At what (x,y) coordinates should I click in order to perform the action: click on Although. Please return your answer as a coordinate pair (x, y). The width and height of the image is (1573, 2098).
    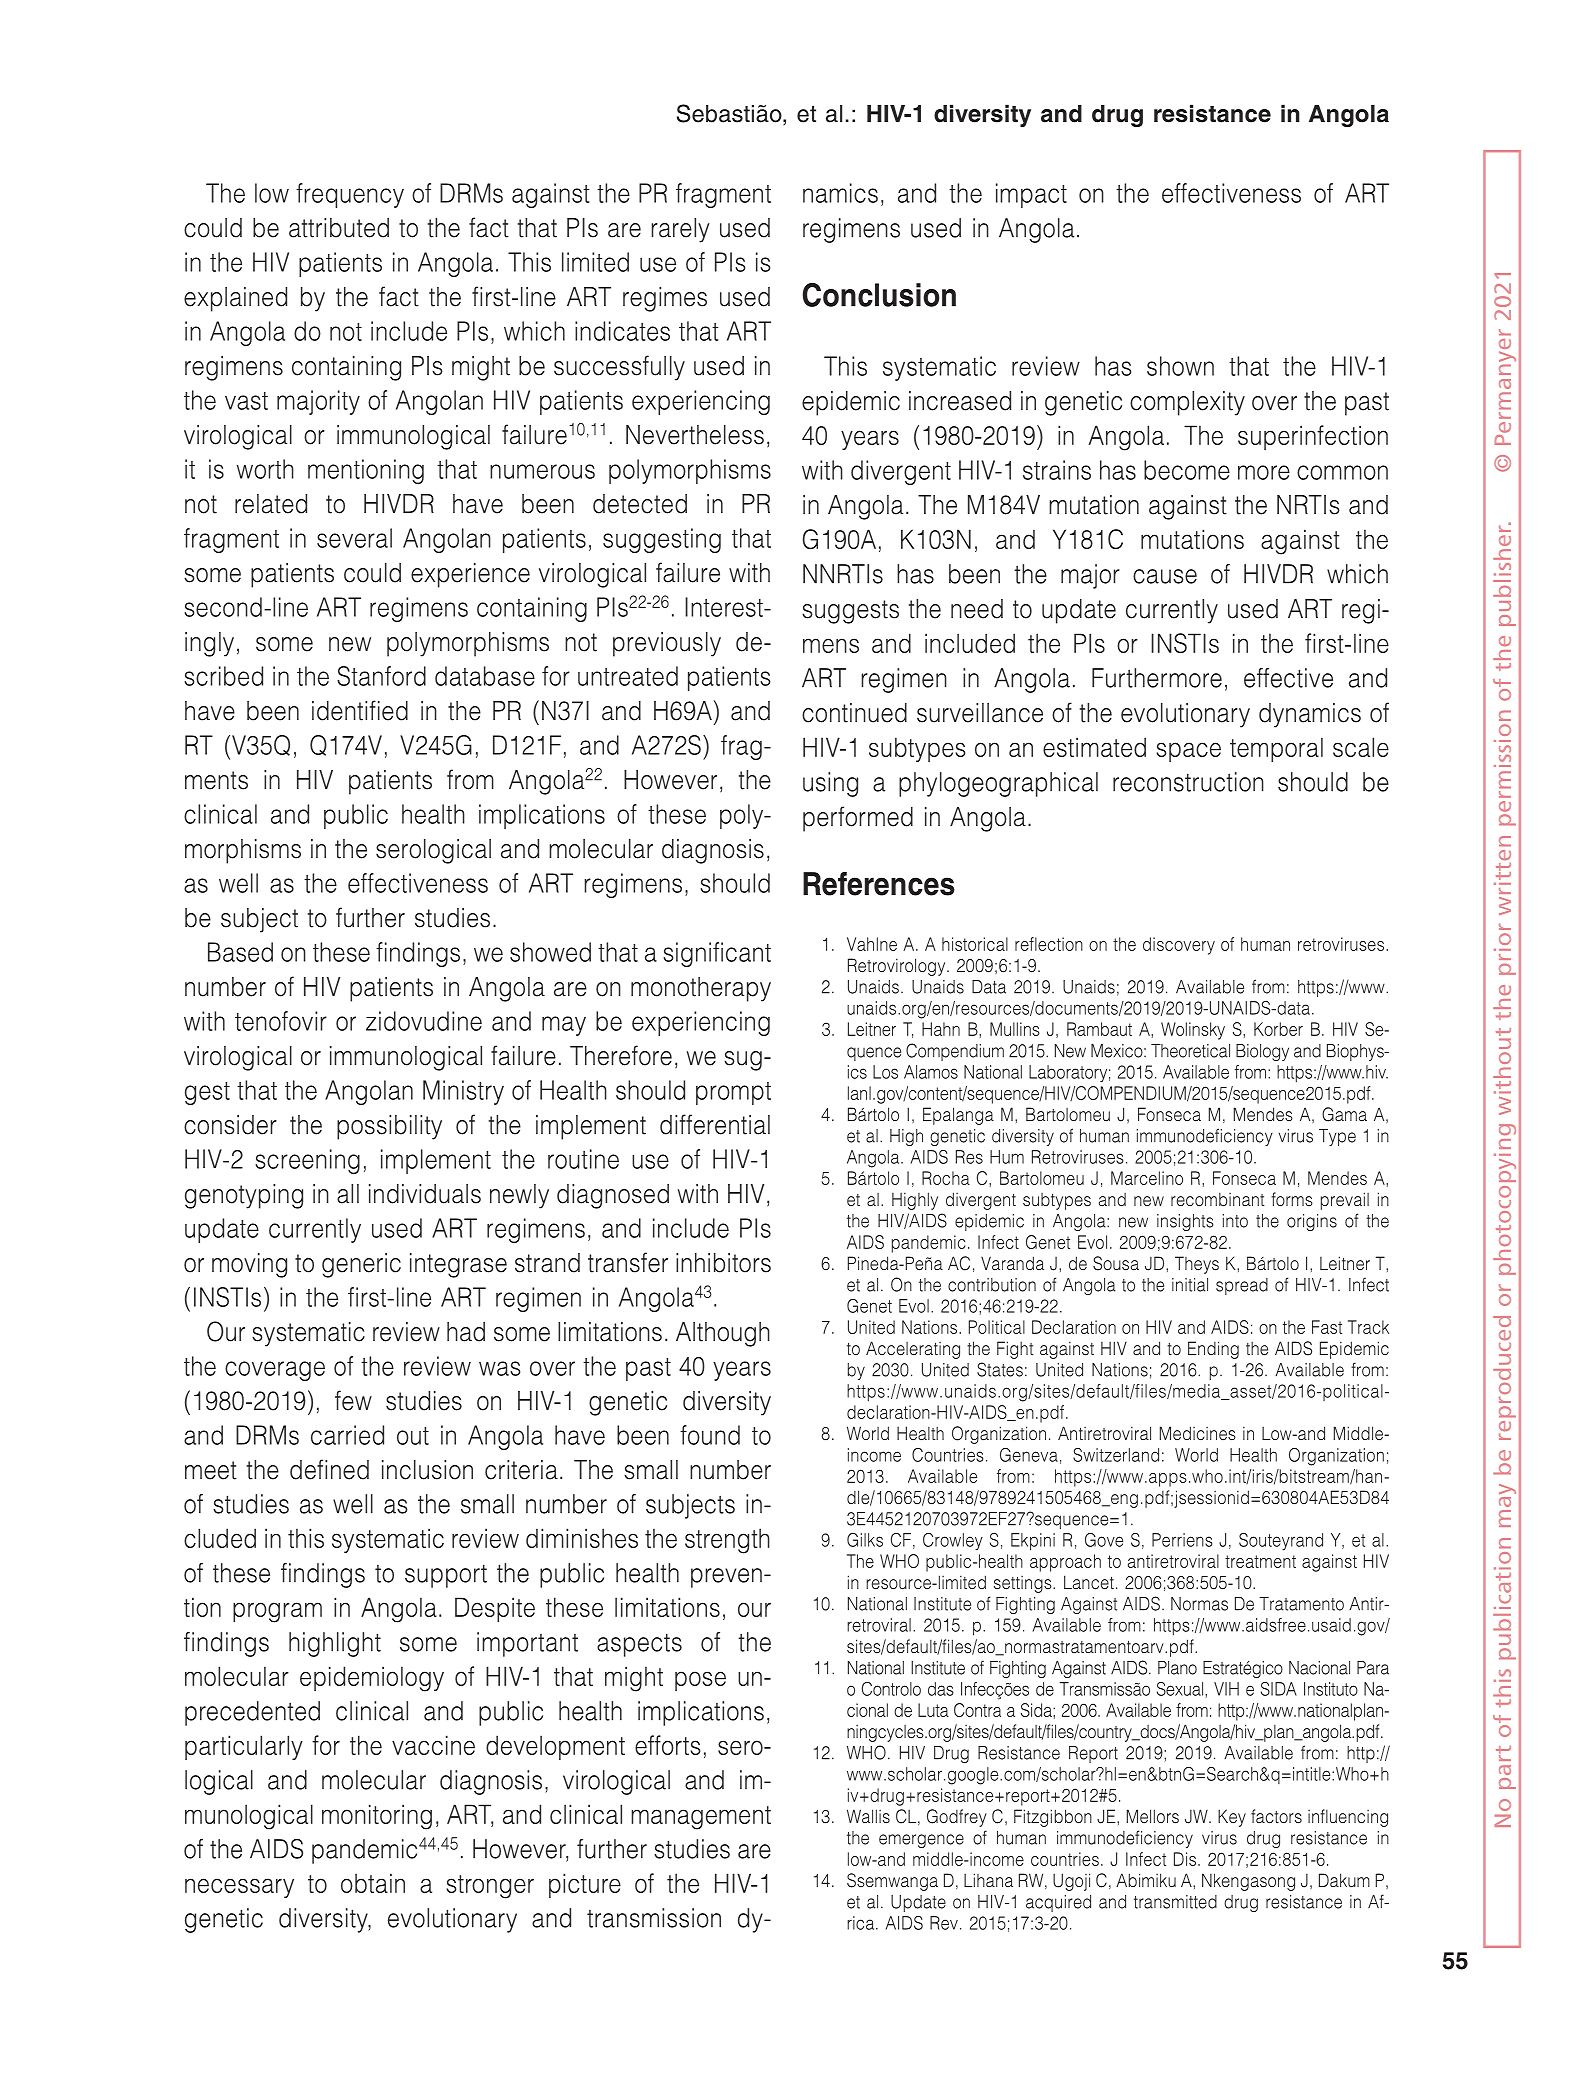
    Looking at the image, I should click on (723, 1334).
